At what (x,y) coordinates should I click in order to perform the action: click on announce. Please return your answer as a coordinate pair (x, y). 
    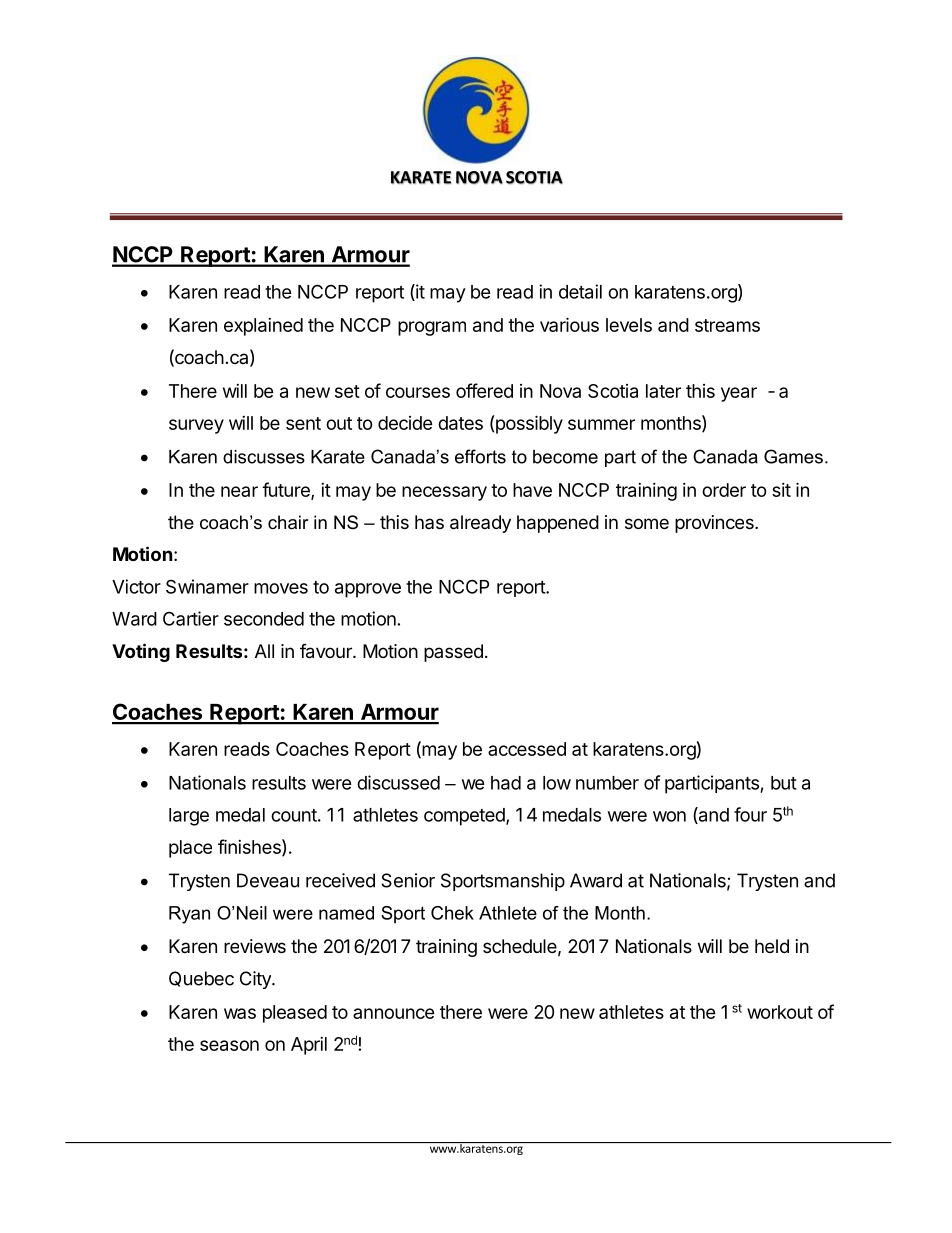
    Looking at the image, I should click on (394, 1013).
